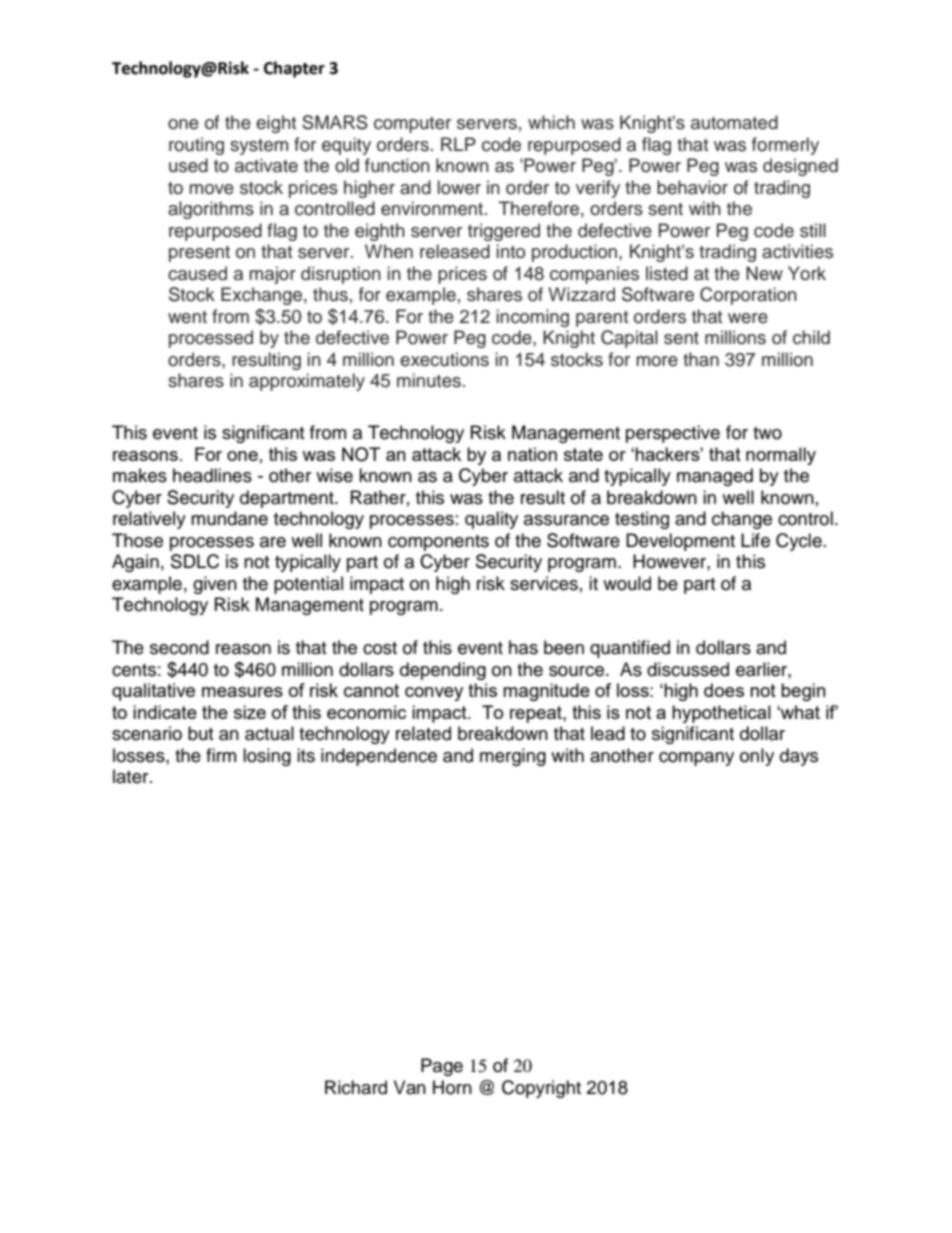  What do you see at coordinates (196, 146) in the page?
I see `routing` at bounding box center [196, 146].
